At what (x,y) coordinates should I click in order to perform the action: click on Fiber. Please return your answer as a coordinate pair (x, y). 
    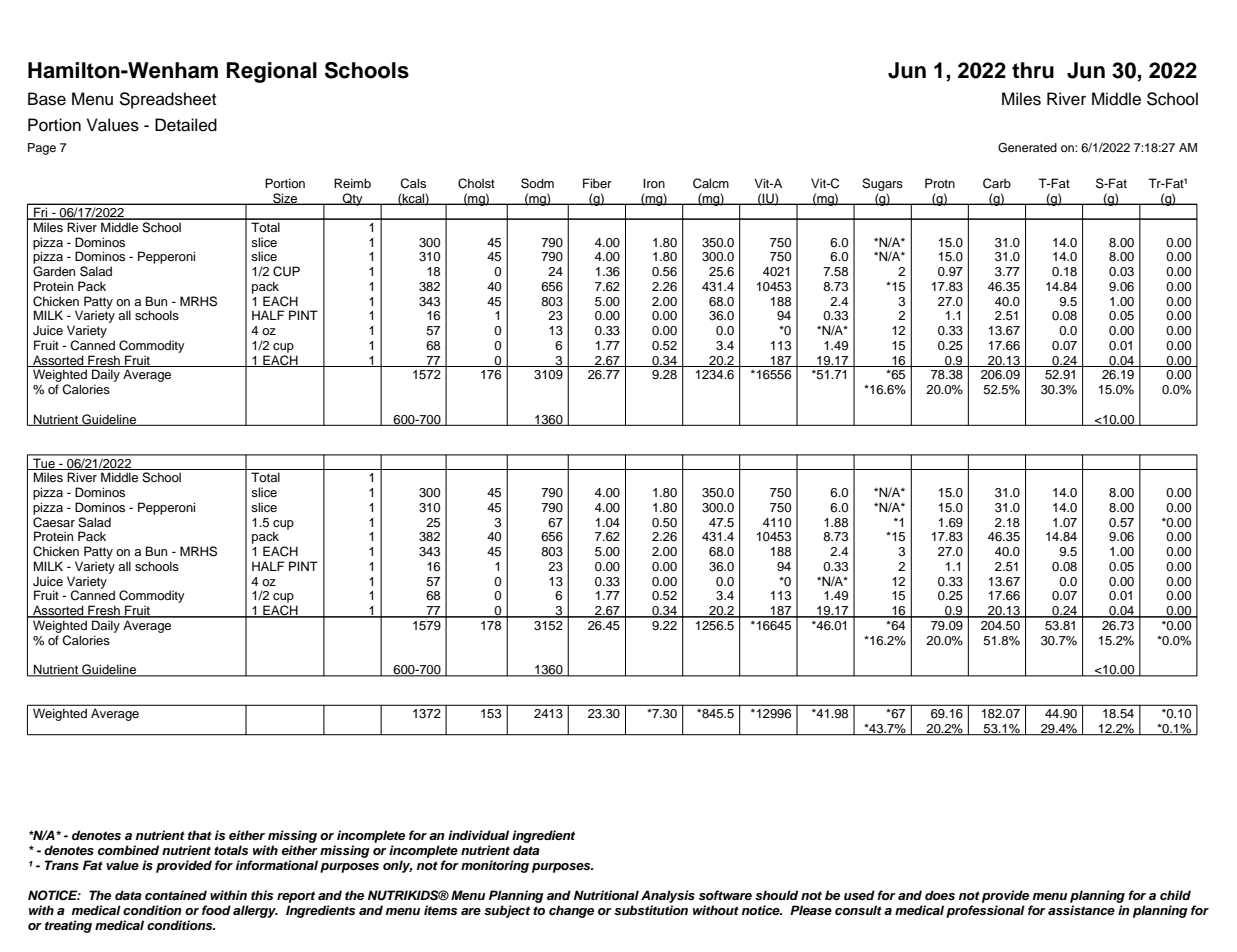
    Looking at the image, I should click on (597, 183).
